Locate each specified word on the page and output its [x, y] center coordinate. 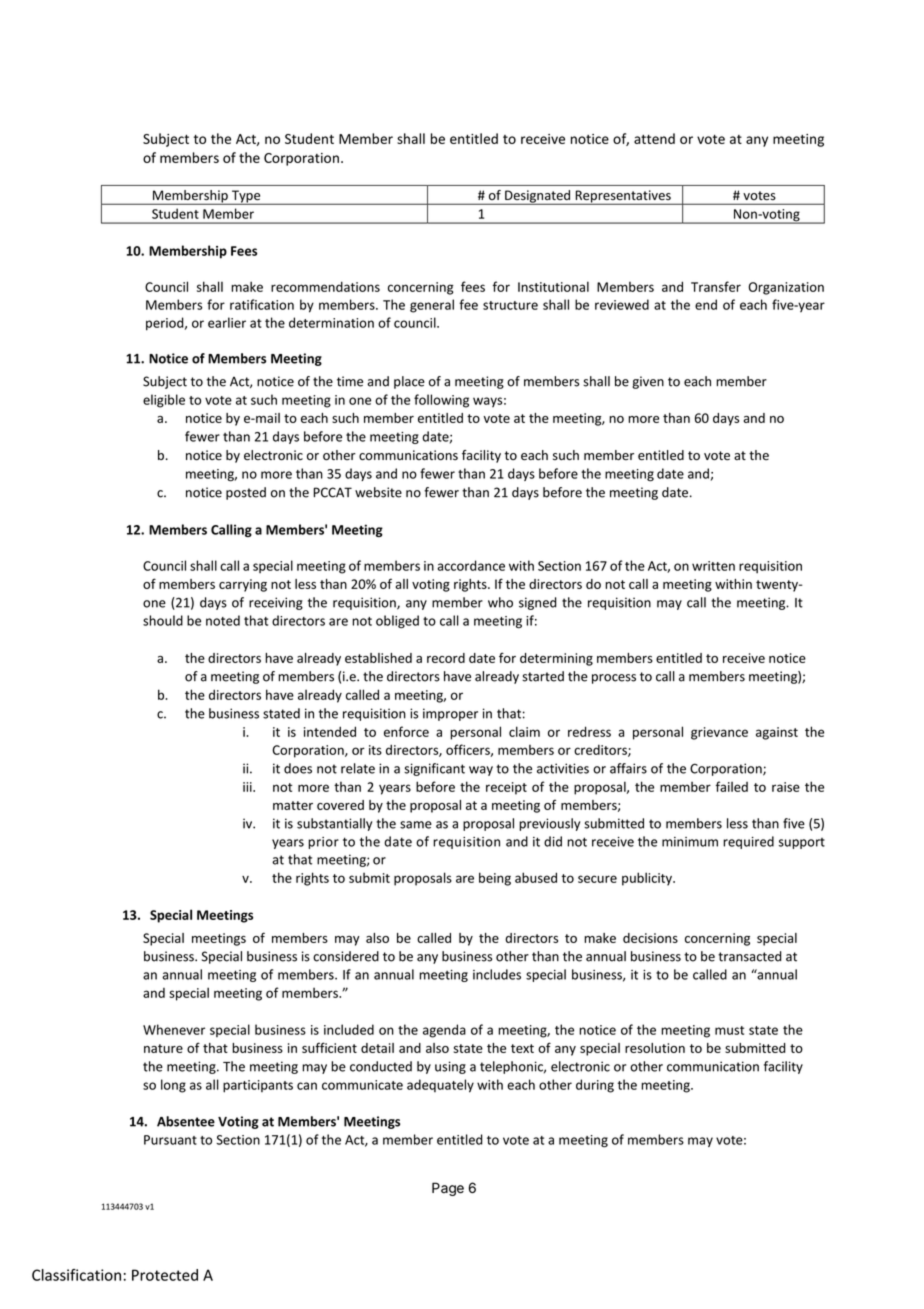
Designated [538, 197]
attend [654, 138]
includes [497, 974]
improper [450, 714]
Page [448, 1189]
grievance [719, 733]
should [163, 620]
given [648, 382]
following [441, 401]
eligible [164, 401]
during [595, 1086]
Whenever [174, 1029]
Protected [165, 1275]
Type [246, 197]
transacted [750, 956]
